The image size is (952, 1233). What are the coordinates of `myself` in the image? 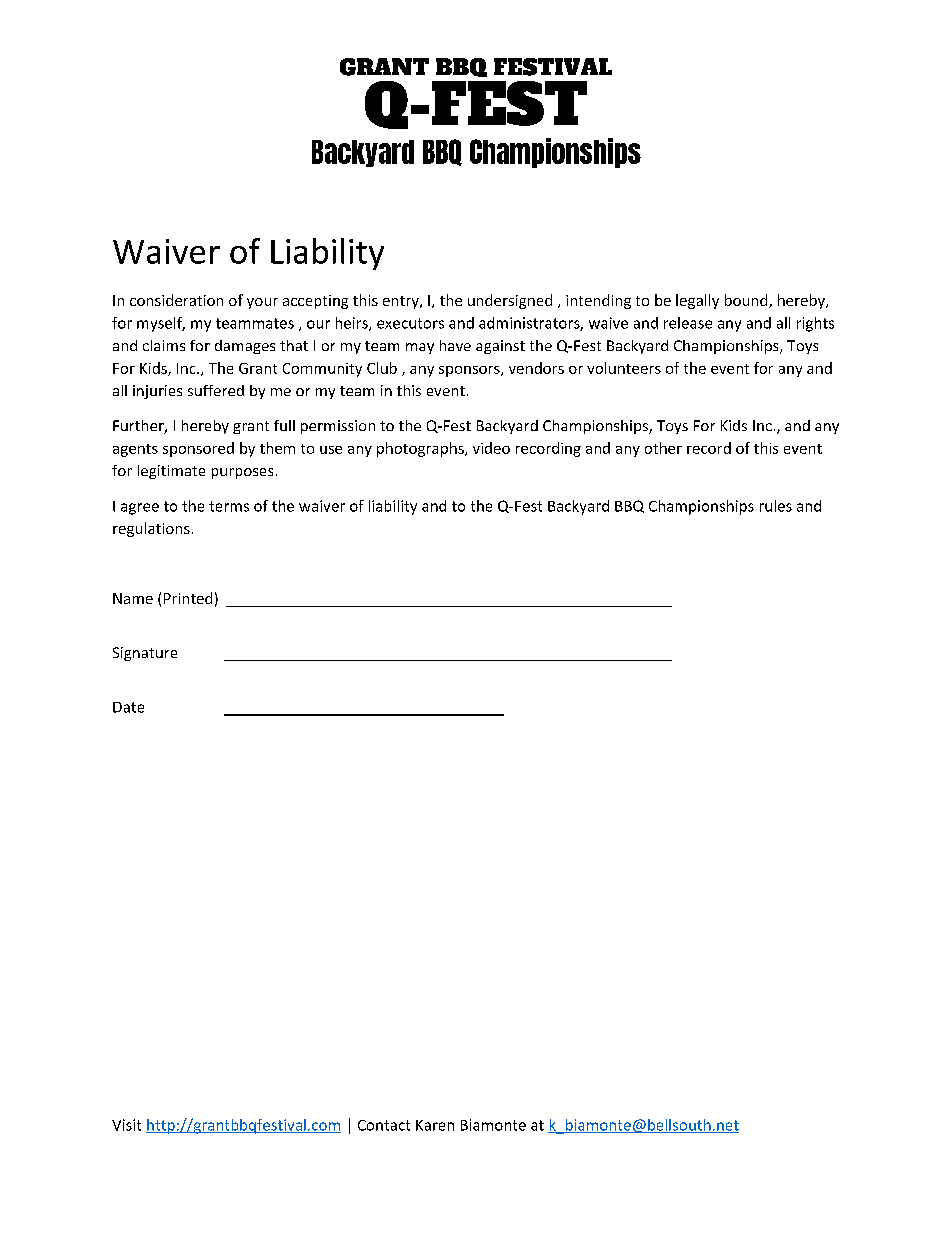 It's located at (161, 324).
